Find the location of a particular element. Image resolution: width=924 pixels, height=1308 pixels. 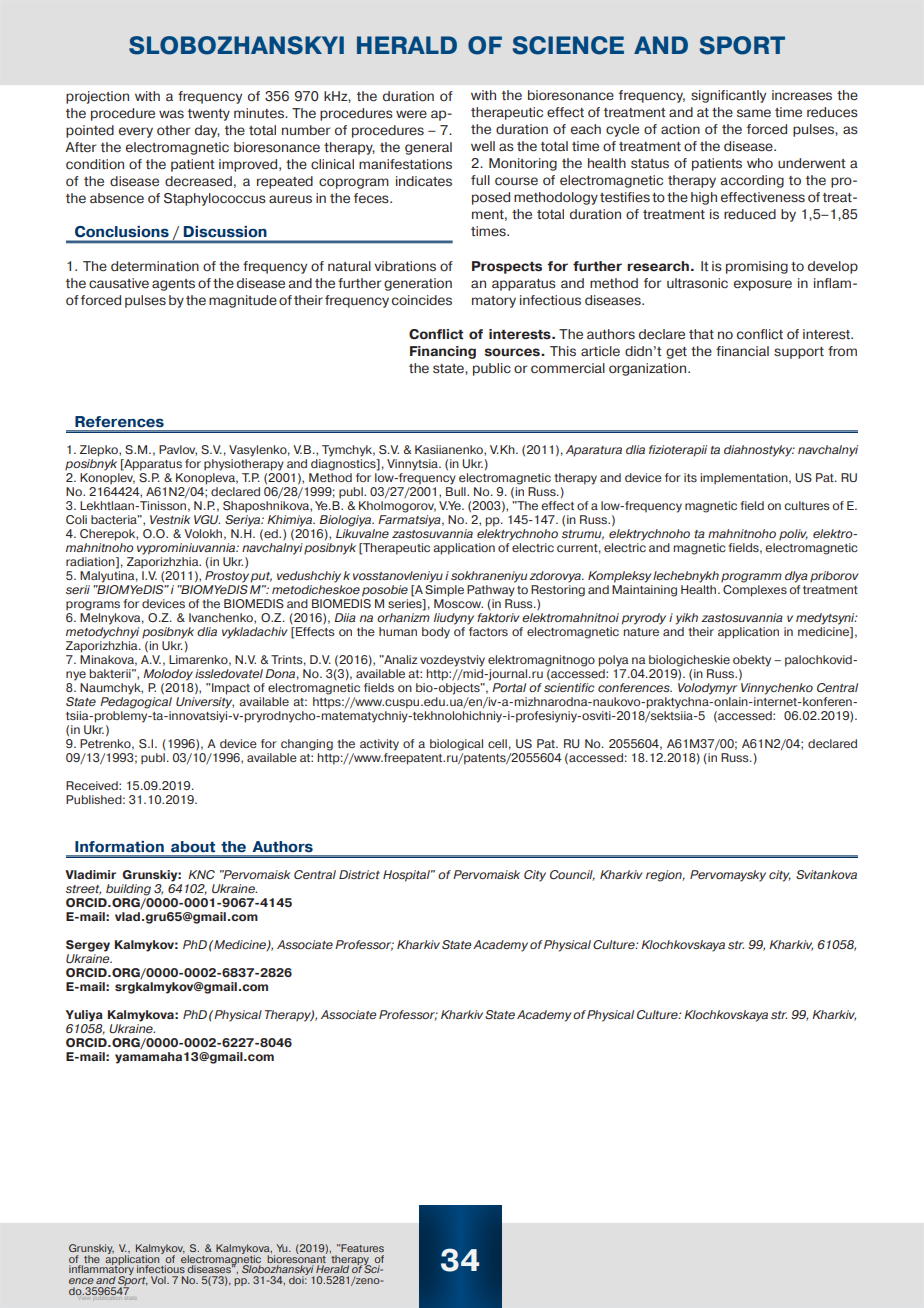

Bull is located at coordinates (457, 491).
